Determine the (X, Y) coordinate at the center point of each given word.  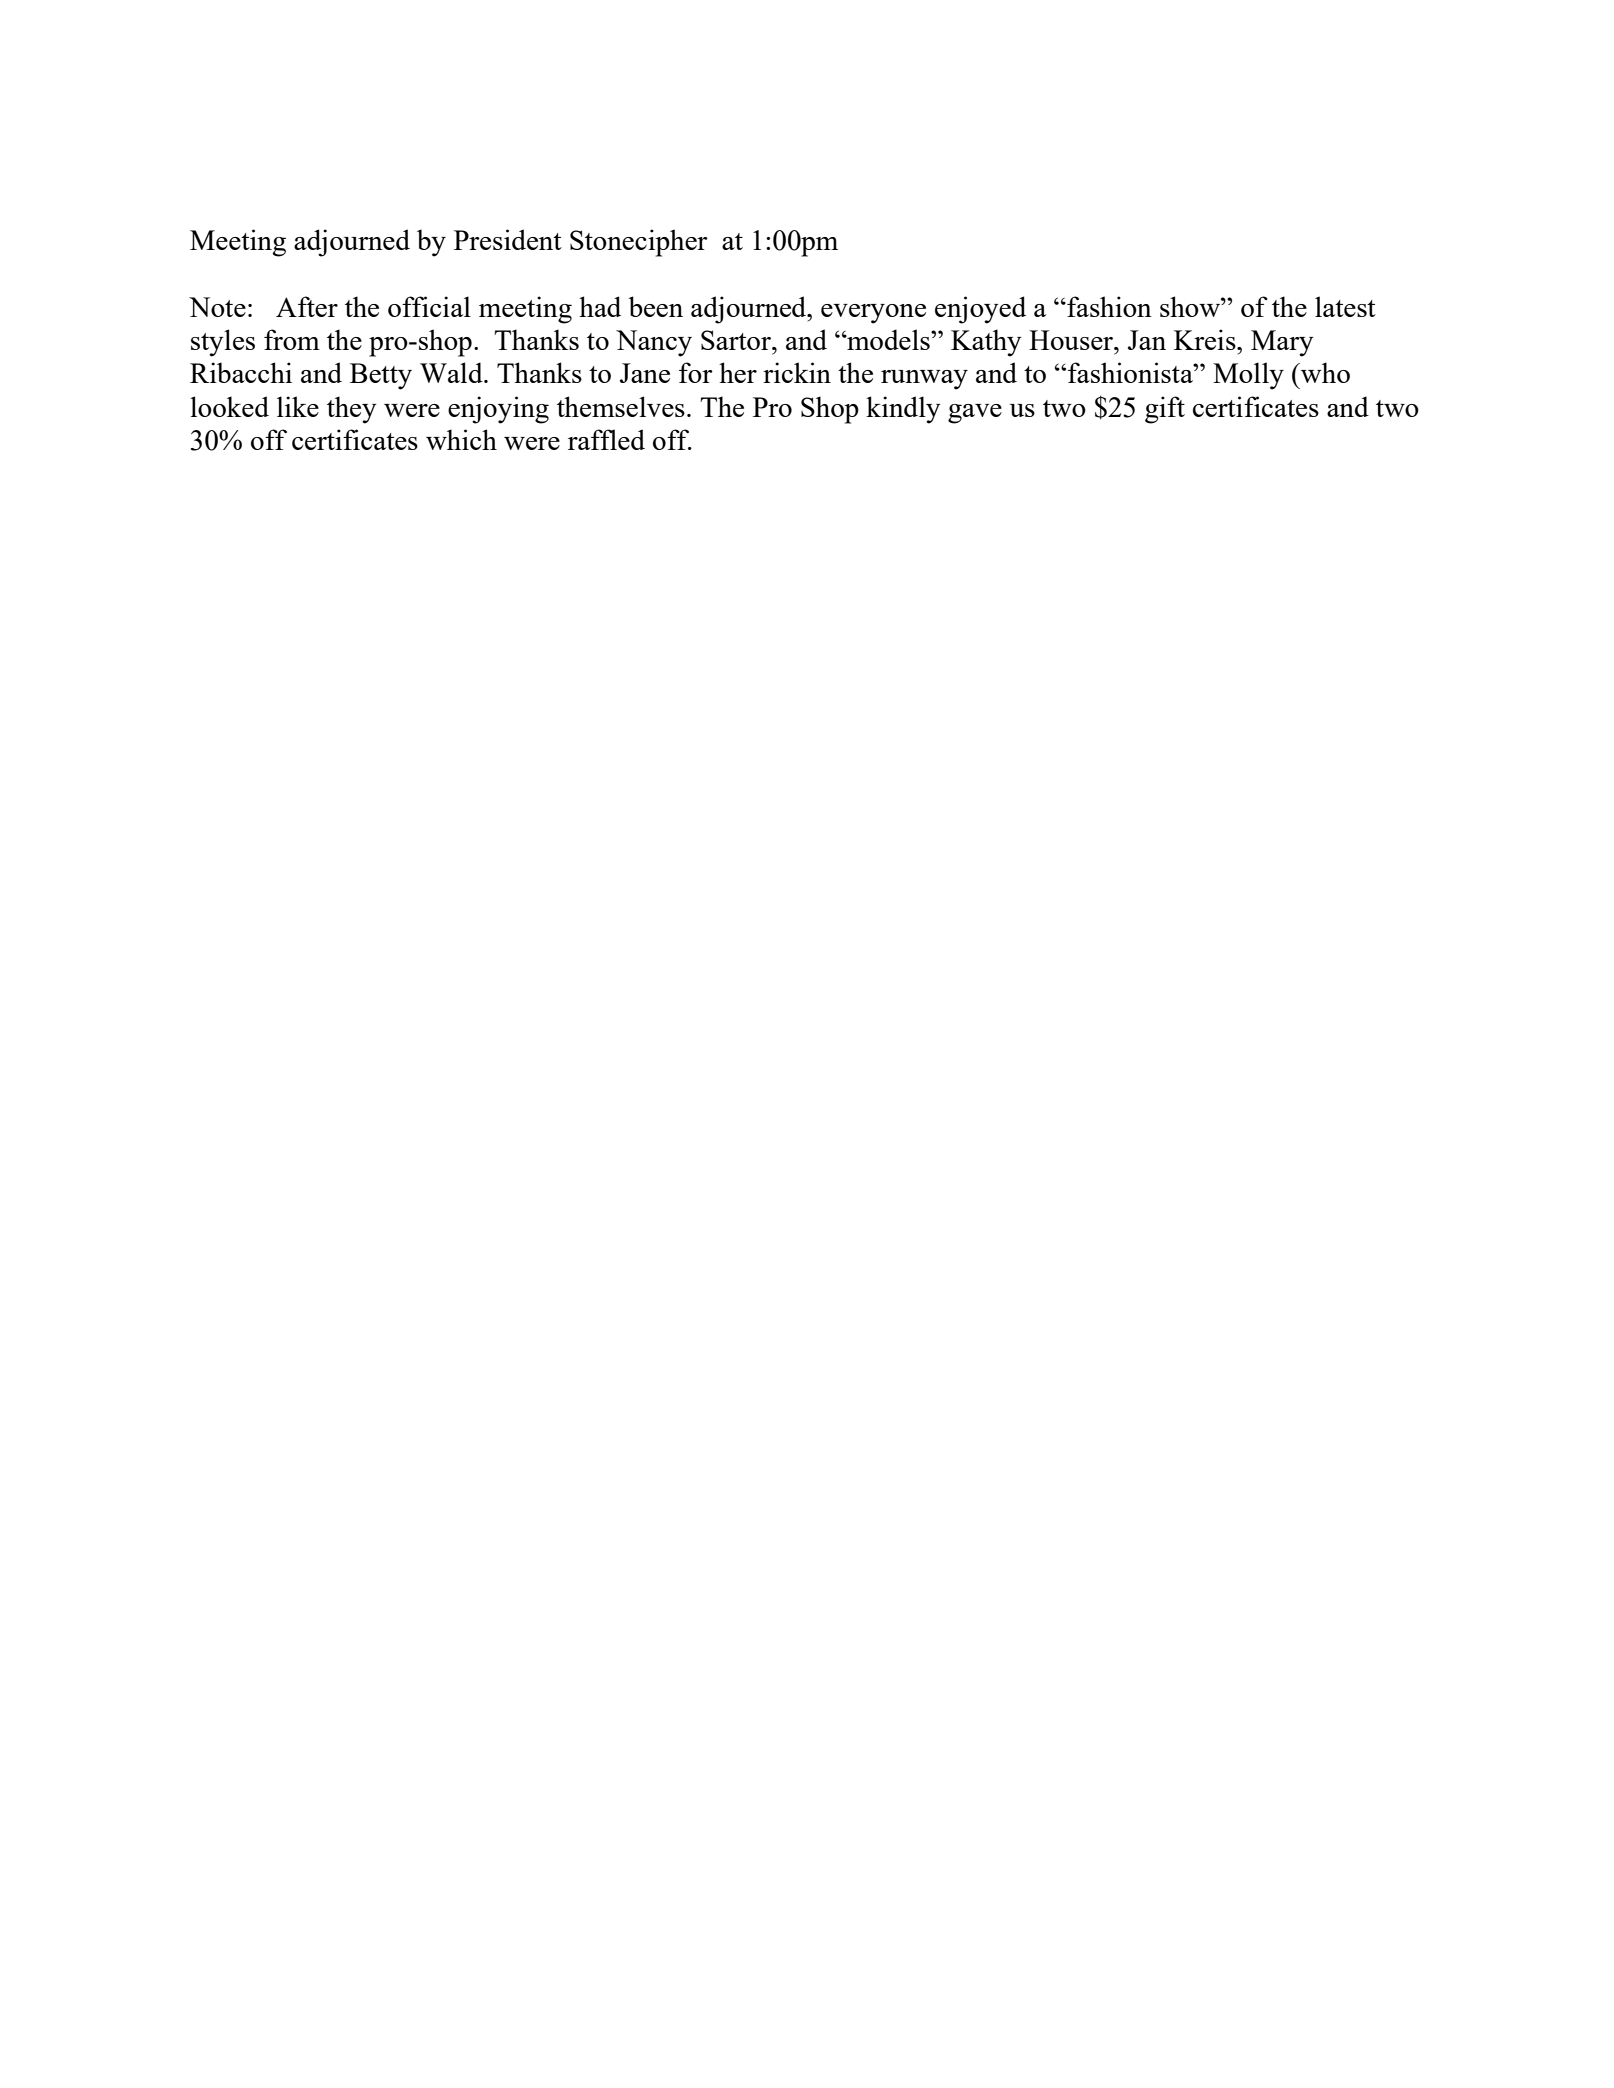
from (292, 339)
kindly (903, 410)
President (508, 239)
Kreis (1206, 339)
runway (924, 380)
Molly (1248, 376)
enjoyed (980, 310)
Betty (381, 376)
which (461, 439)
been (655, 306)
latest (1345, 306)
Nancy (654, 343)
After (307, 306)
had (600, 306)
